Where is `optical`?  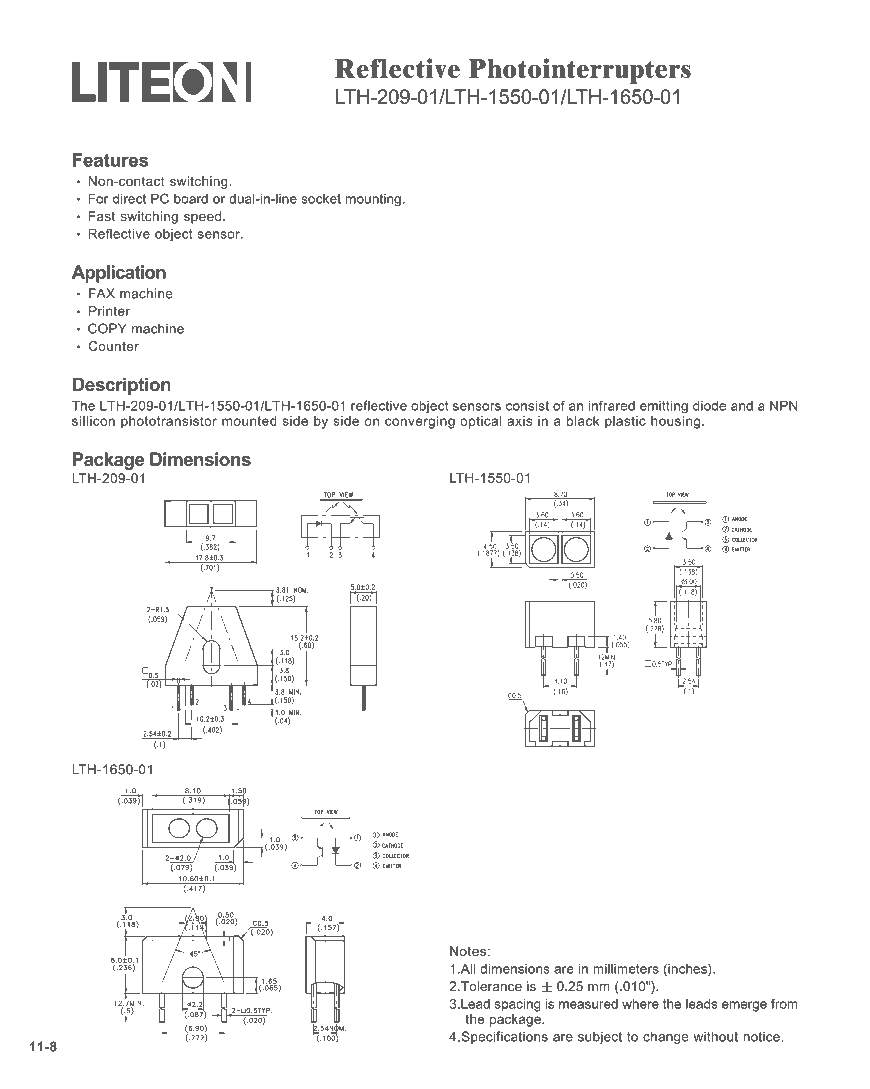 optical is located at coordinates (481, 422).
